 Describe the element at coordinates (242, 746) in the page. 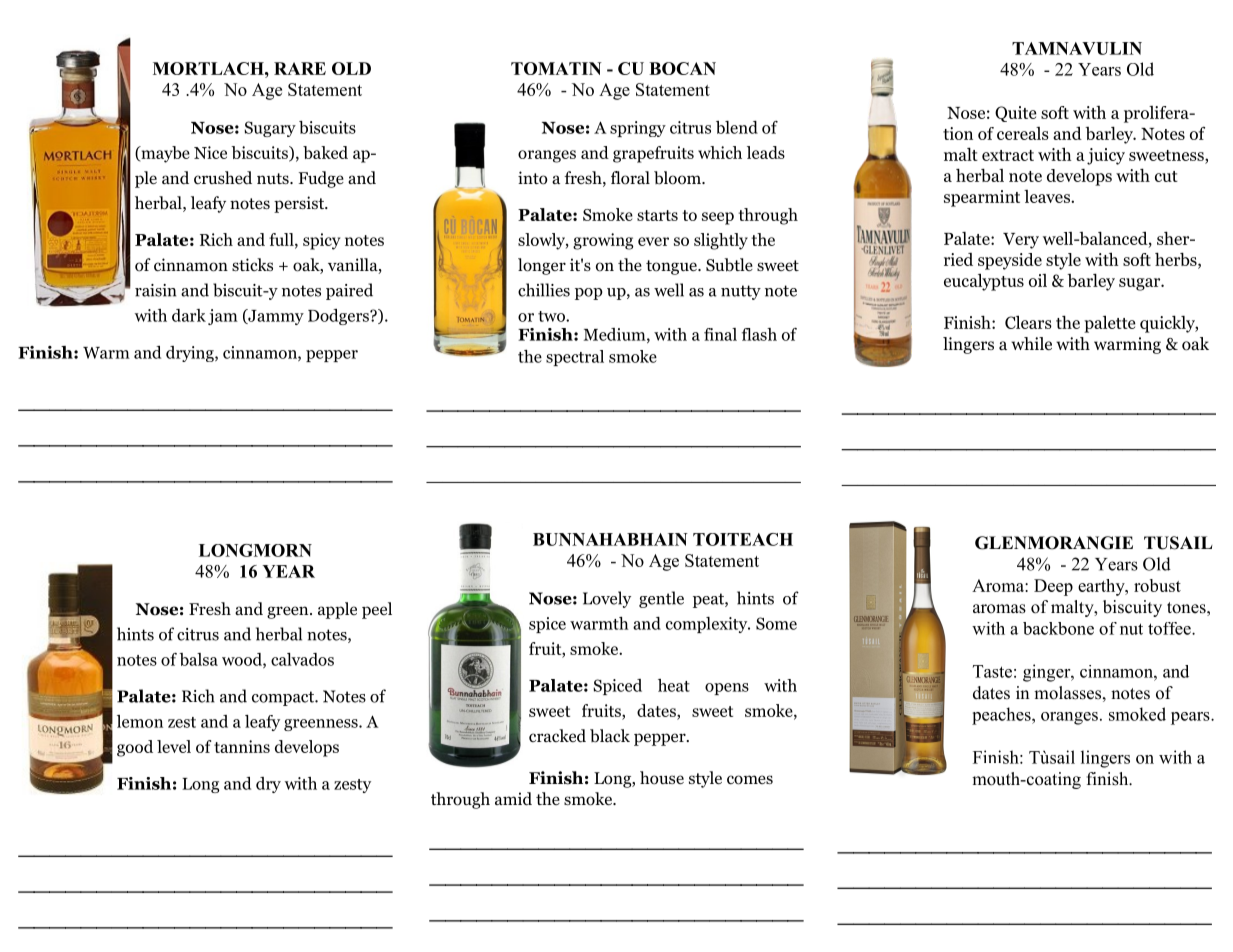

I see `tannins` at that location.
